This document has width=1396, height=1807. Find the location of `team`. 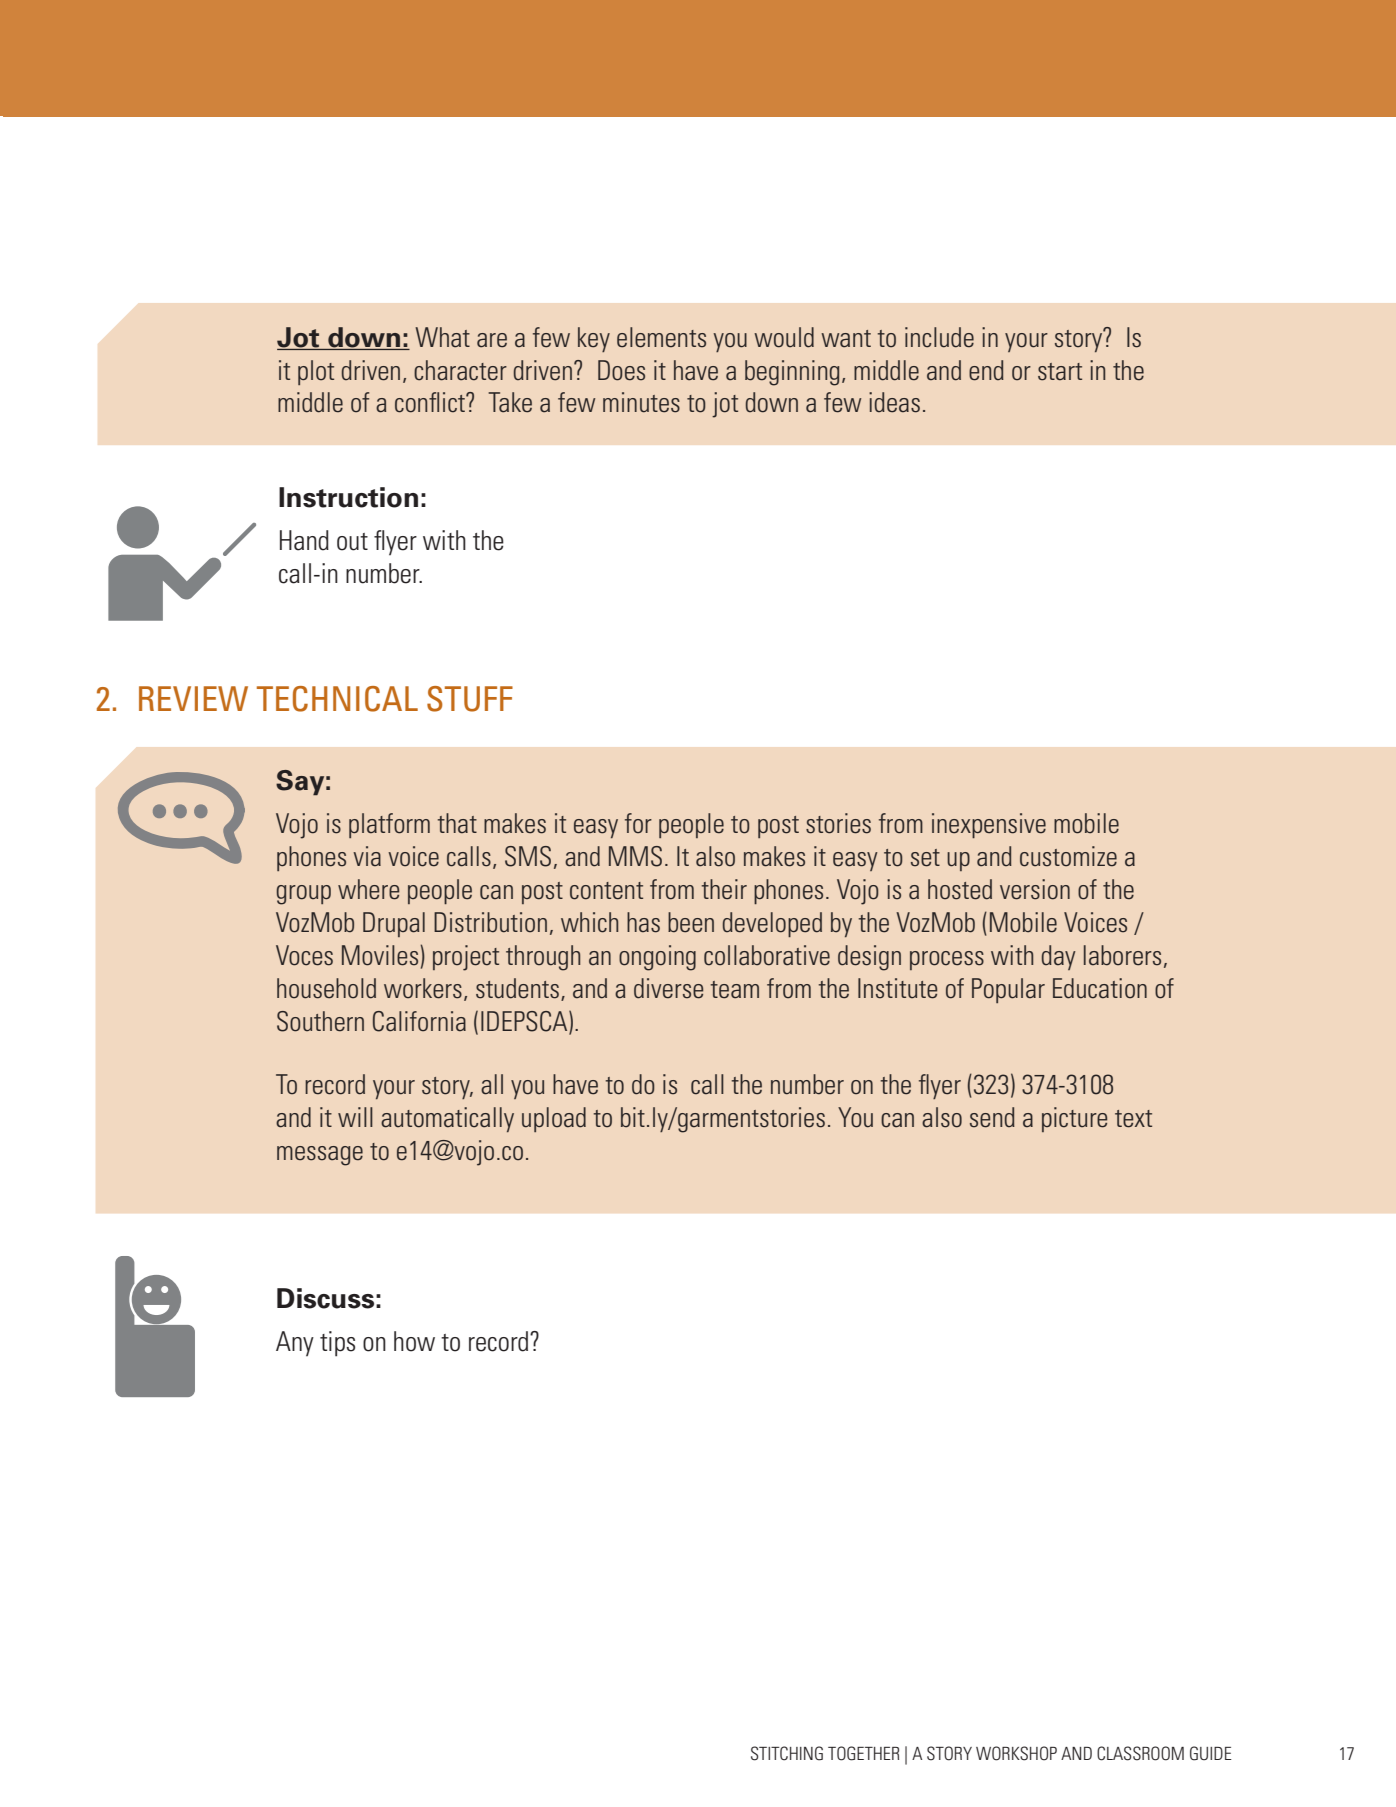

team is located at coordinates (735, 990).
